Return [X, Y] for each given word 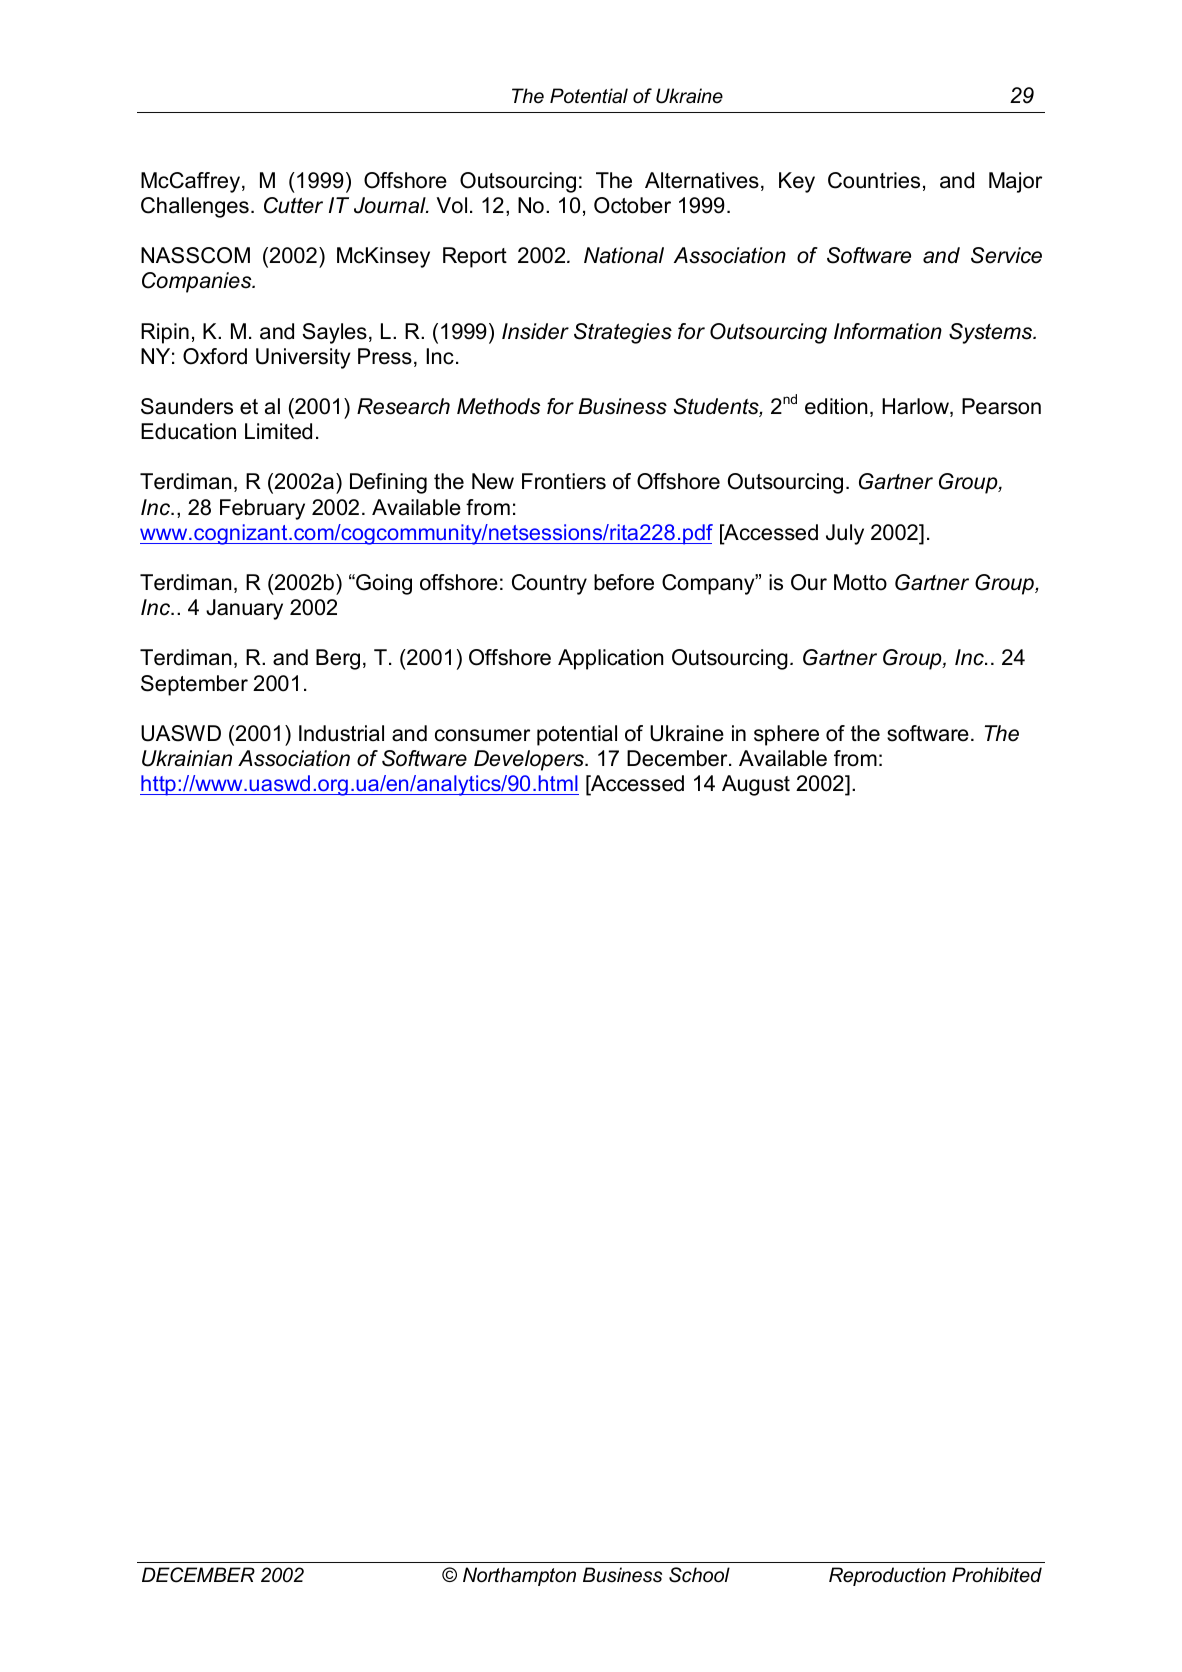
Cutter [293, 205]
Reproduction [887, 1576]
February [262, 509]
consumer [482, 735]
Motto [860, 582]
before [624, 582]
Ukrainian [187, 758]
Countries [874, 180]
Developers [530, 760]
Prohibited [997, 1575]
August [756, 785]
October [632, 205]
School [699, 1575]
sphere [786, 735]
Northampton [519, 1576]
